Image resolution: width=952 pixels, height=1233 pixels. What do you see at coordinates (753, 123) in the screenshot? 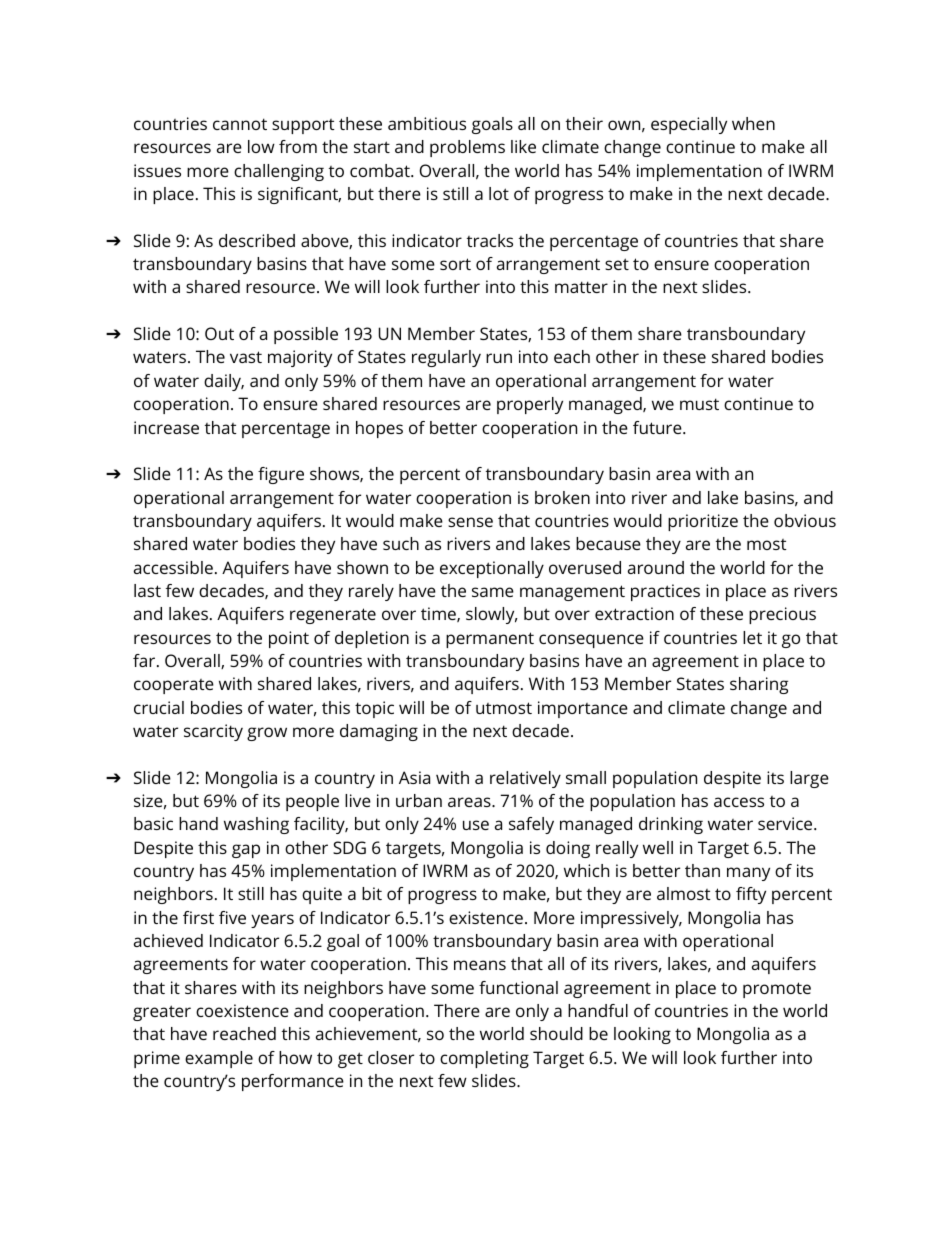
I see `when` at bounding box center [753, 123].
